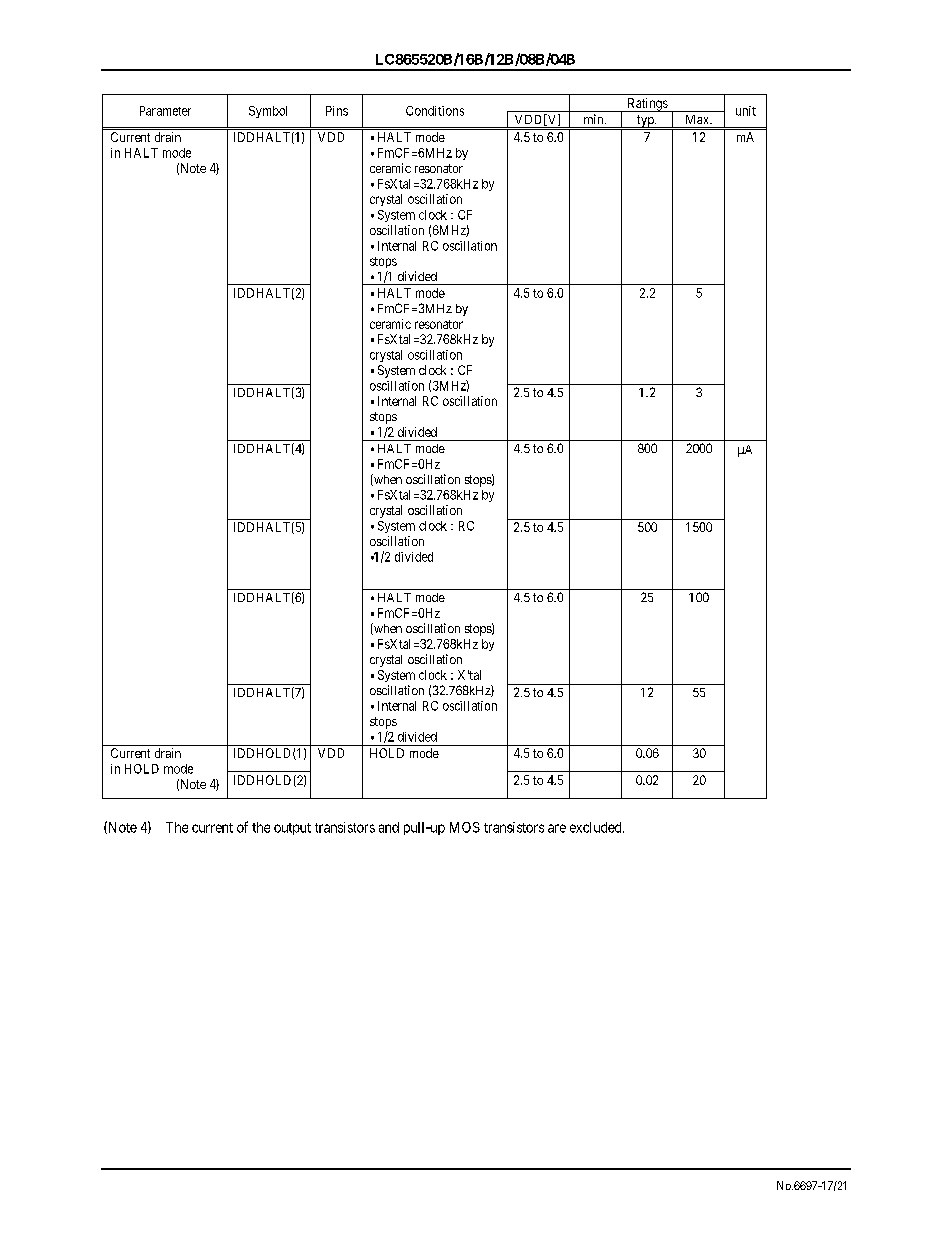 The height and width of the screenshot is (1233, 952). I want to click on output, so click(292, 829).
